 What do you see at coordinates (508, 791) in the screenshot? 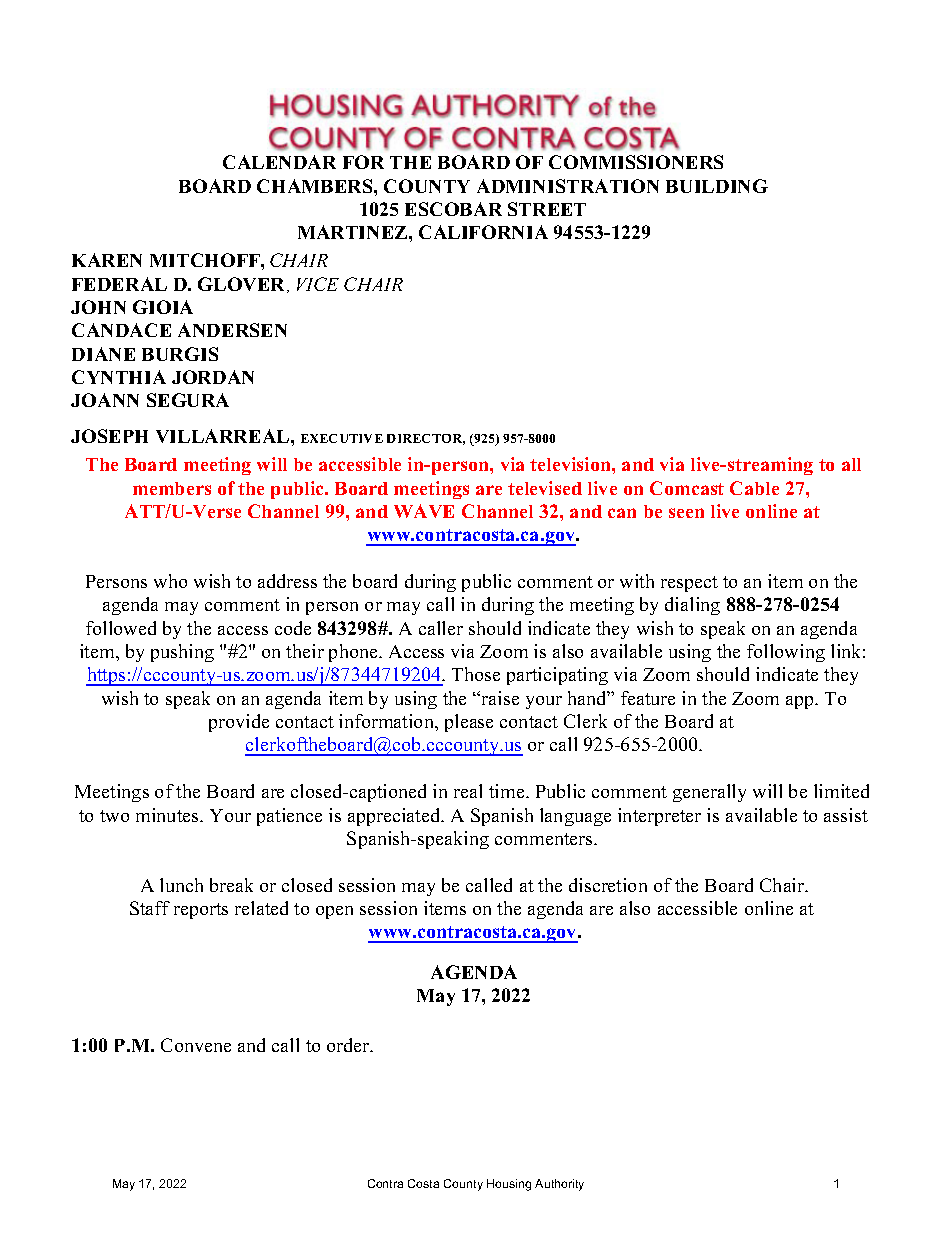
I see `time` at bounding box center [508, 791].
